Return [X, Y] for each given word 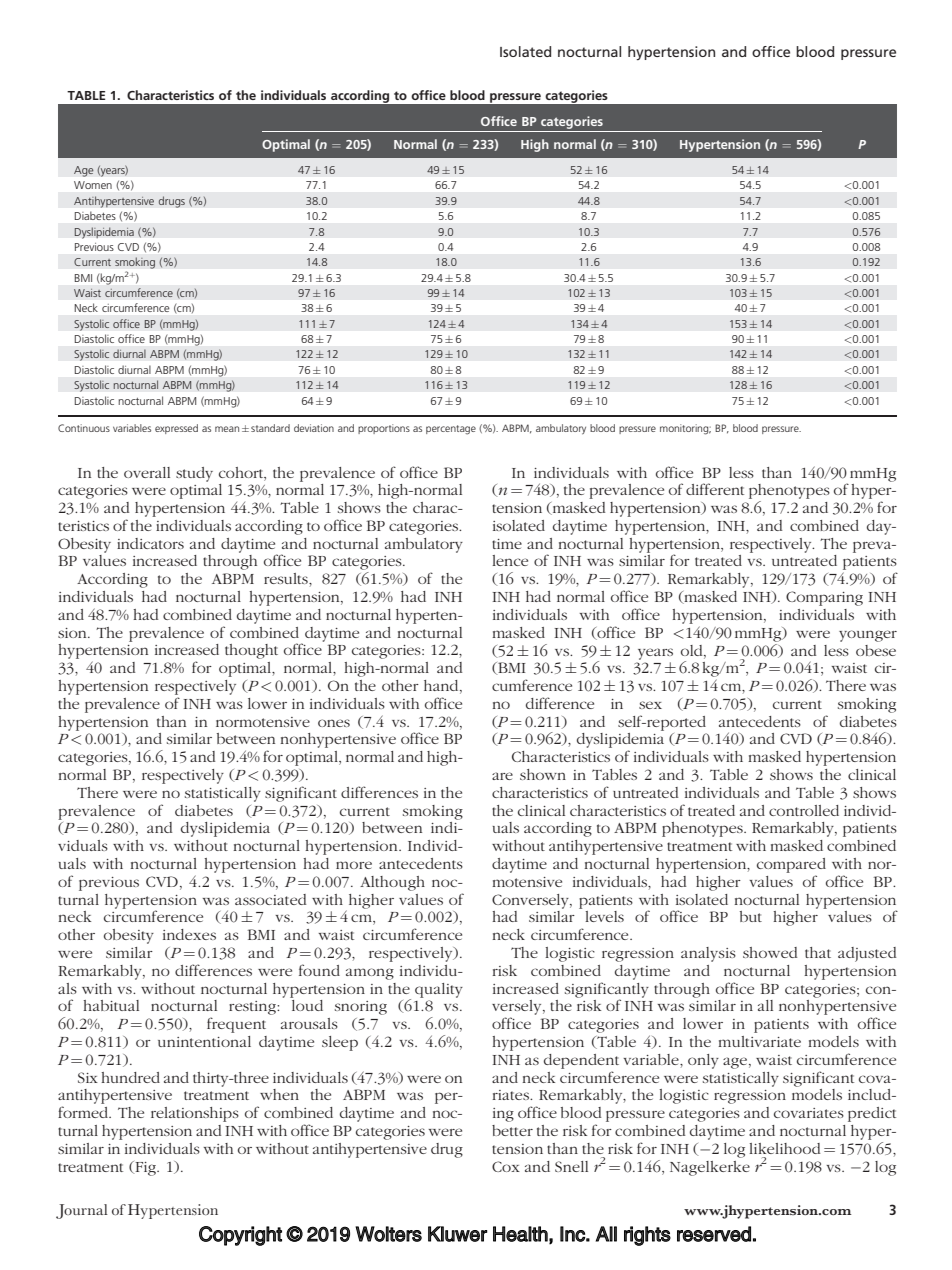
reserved [714, 1234]
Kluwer [457, 1234]
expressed [176, 429]
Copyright [240, 1236]
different [715, 489]
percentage [451, 430]
